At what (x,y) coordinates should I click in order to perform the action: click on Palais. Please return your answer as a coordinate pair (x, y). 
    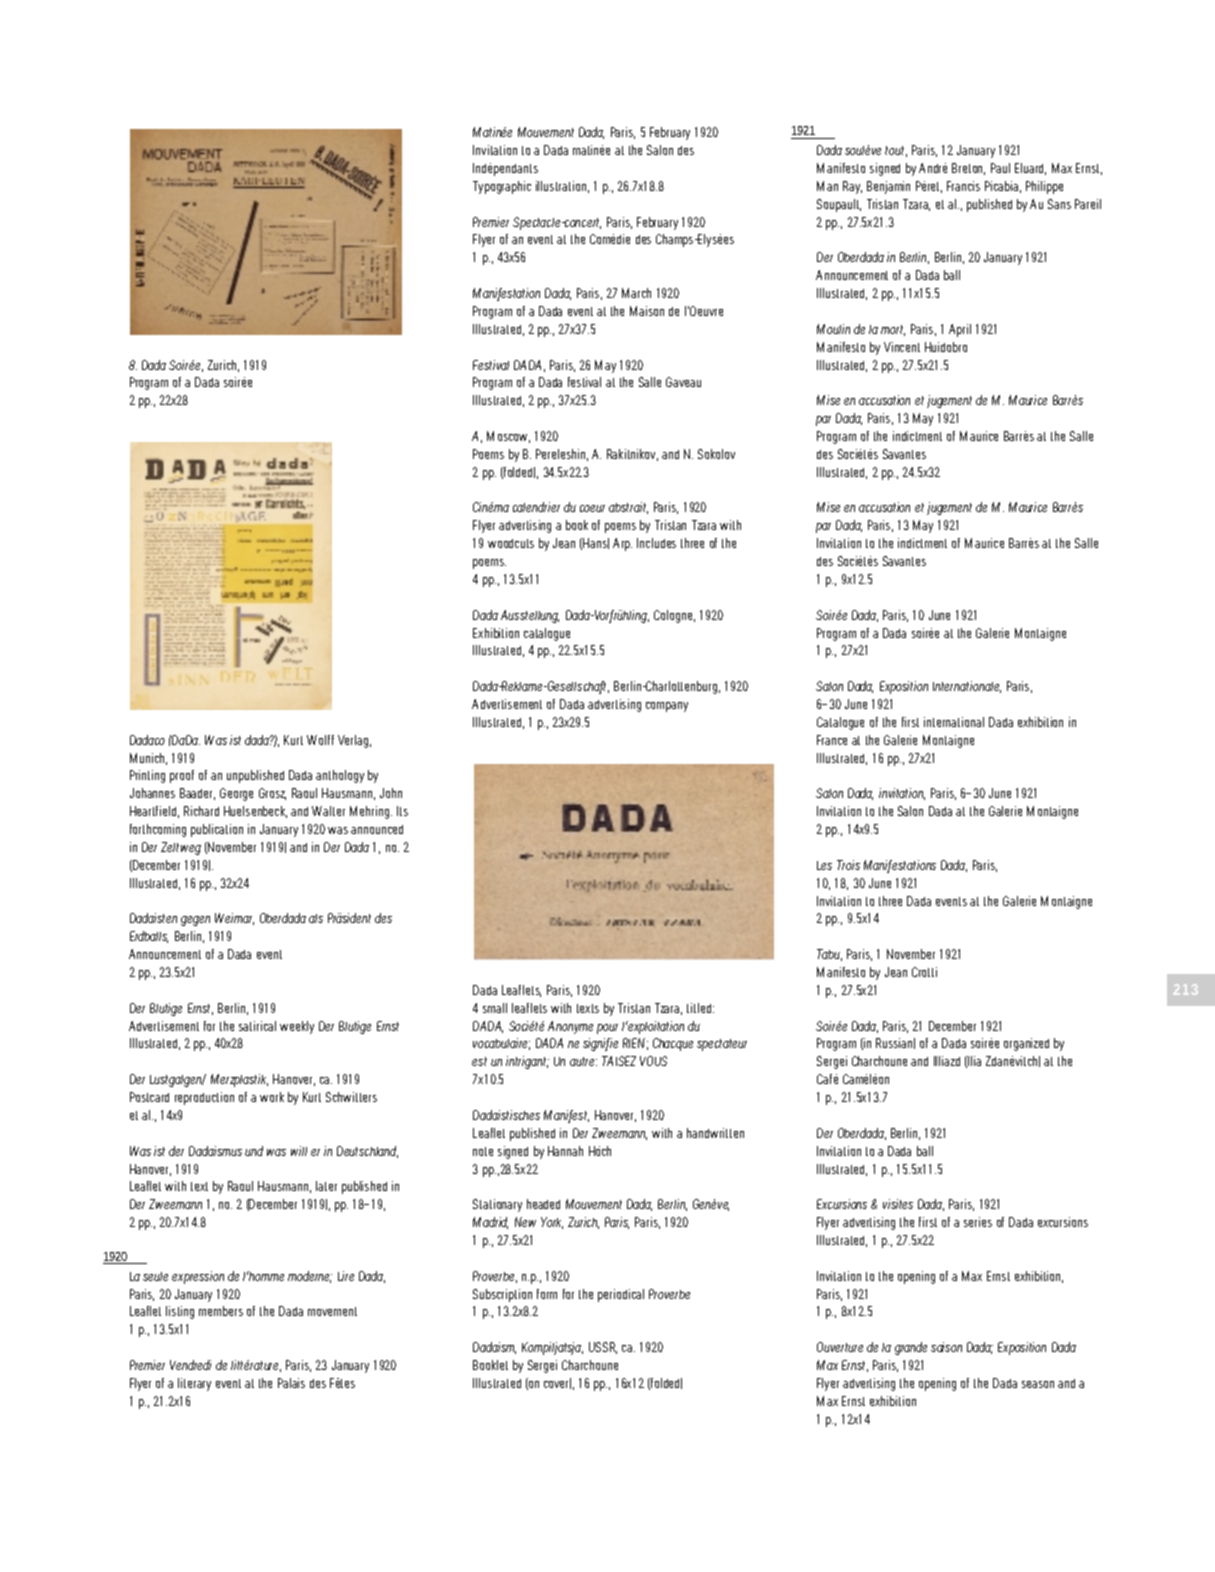
    Looking at the image, I should click on (291, 1383).
